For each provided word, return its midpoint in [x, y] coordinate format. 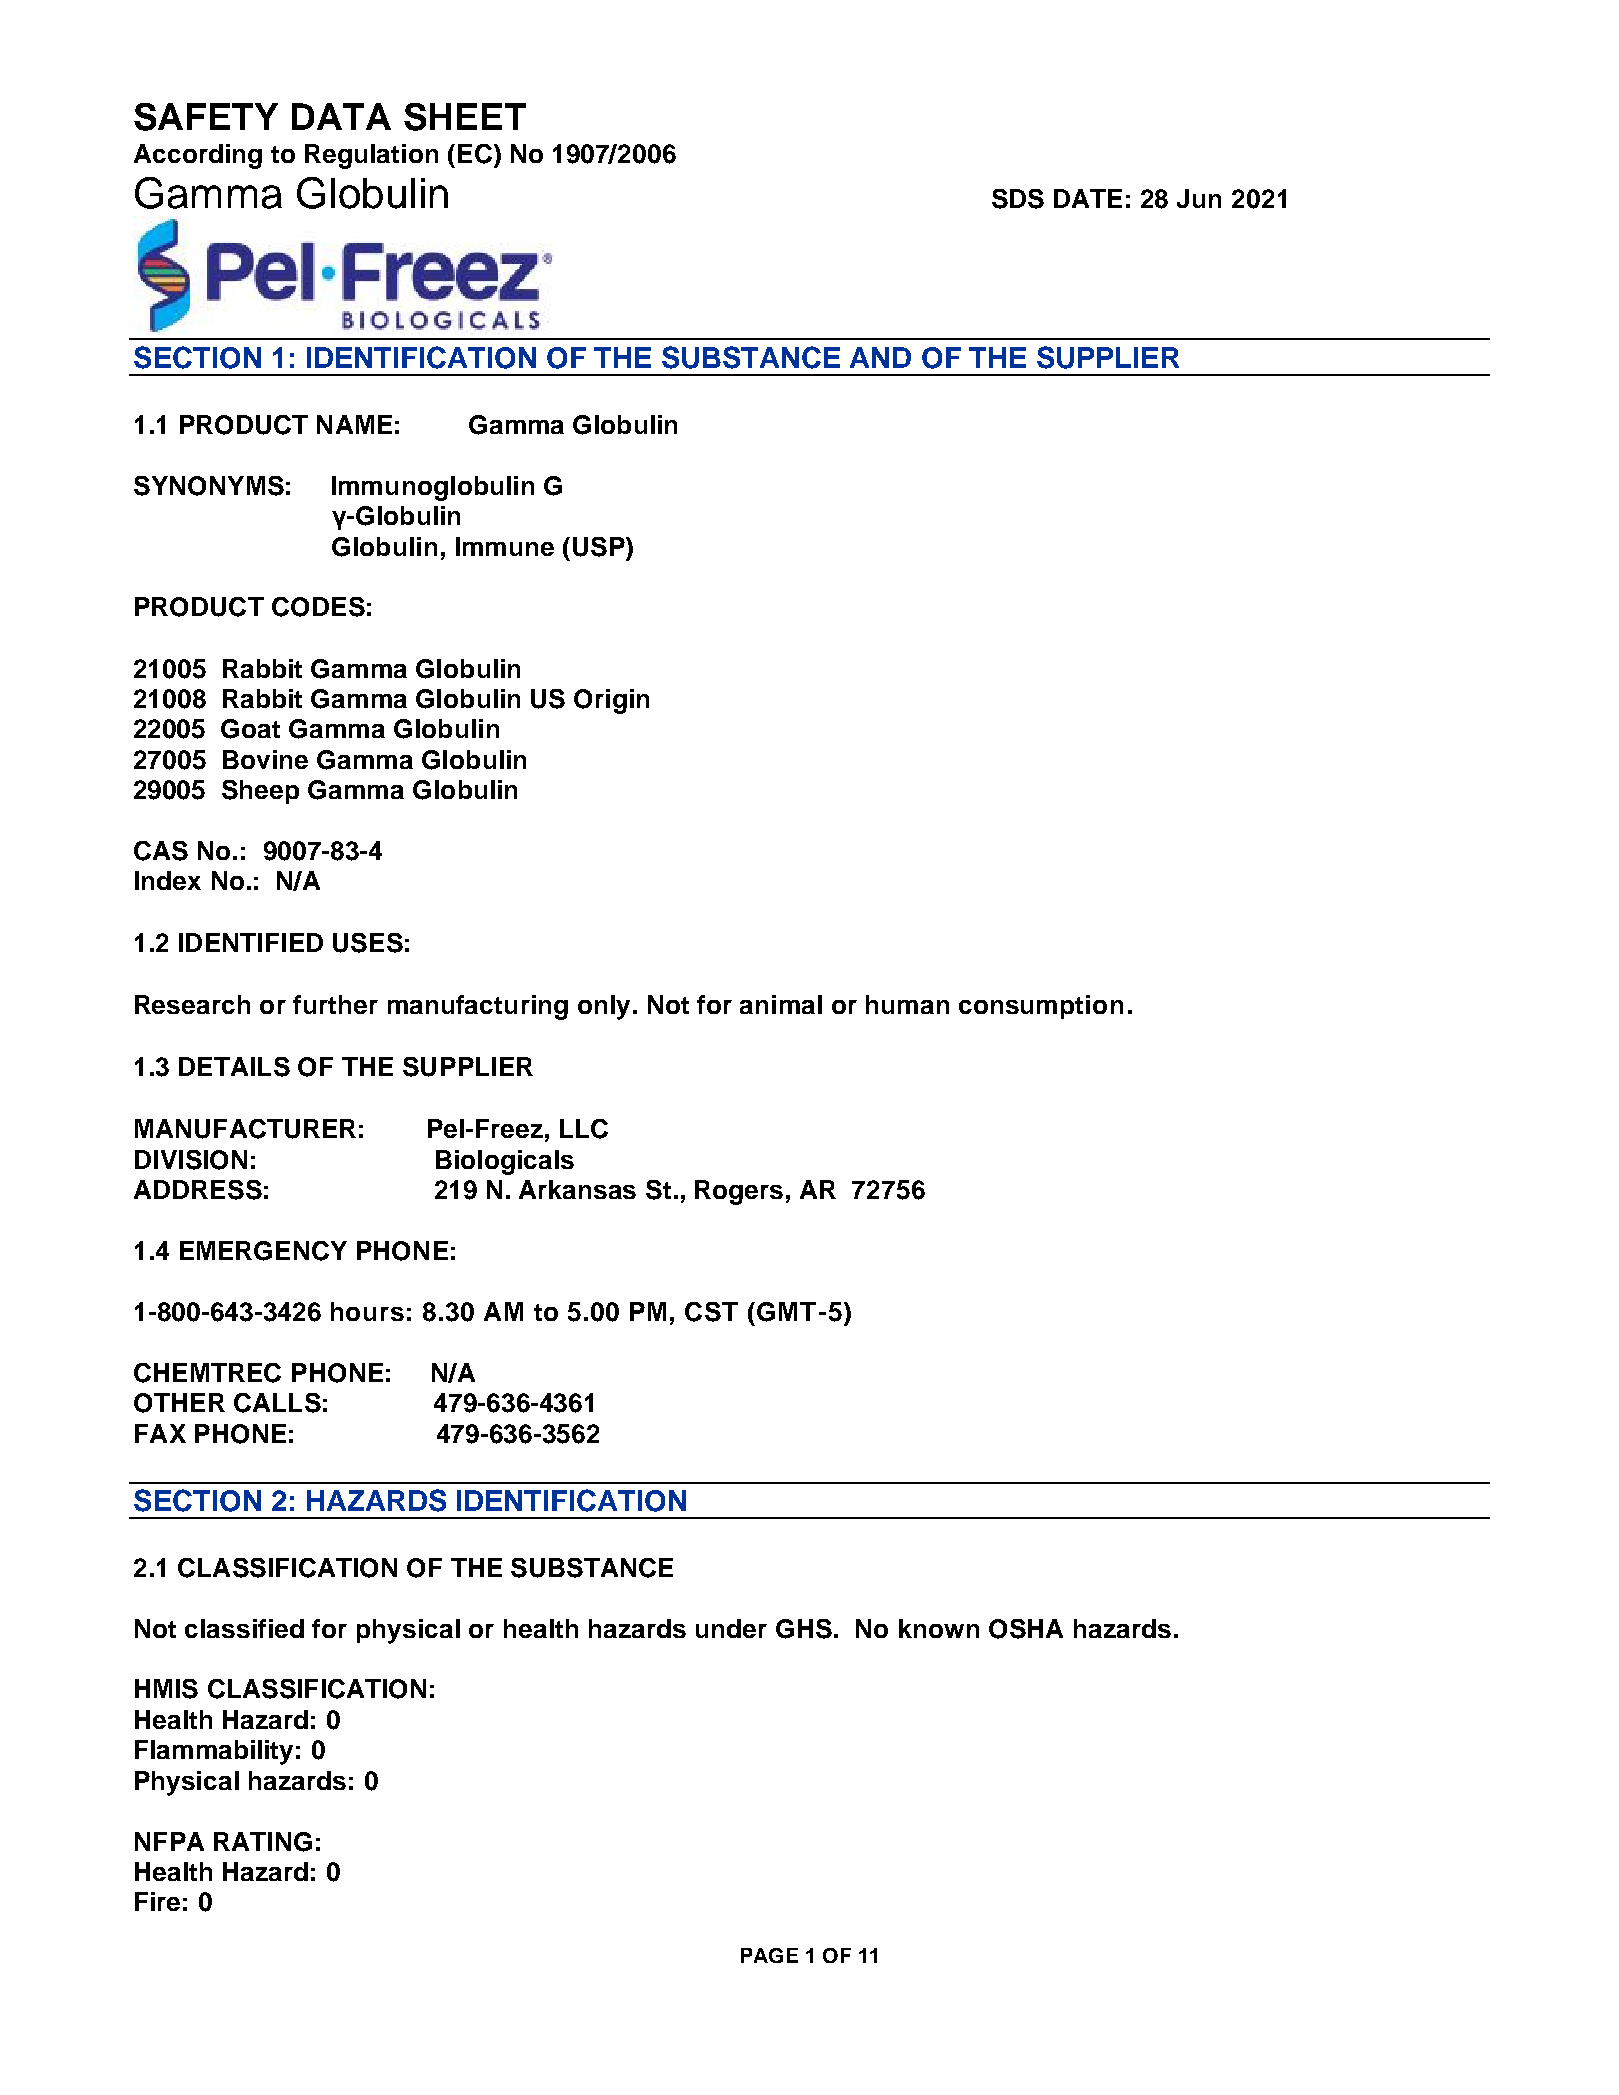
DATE [1088, 198]
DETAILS [234, 1067]
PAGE [769, 1955]
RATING [263, 1842]
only [604, 1007]
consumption [1041, 1007]
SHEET [465, 117]
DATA [341, 116]
